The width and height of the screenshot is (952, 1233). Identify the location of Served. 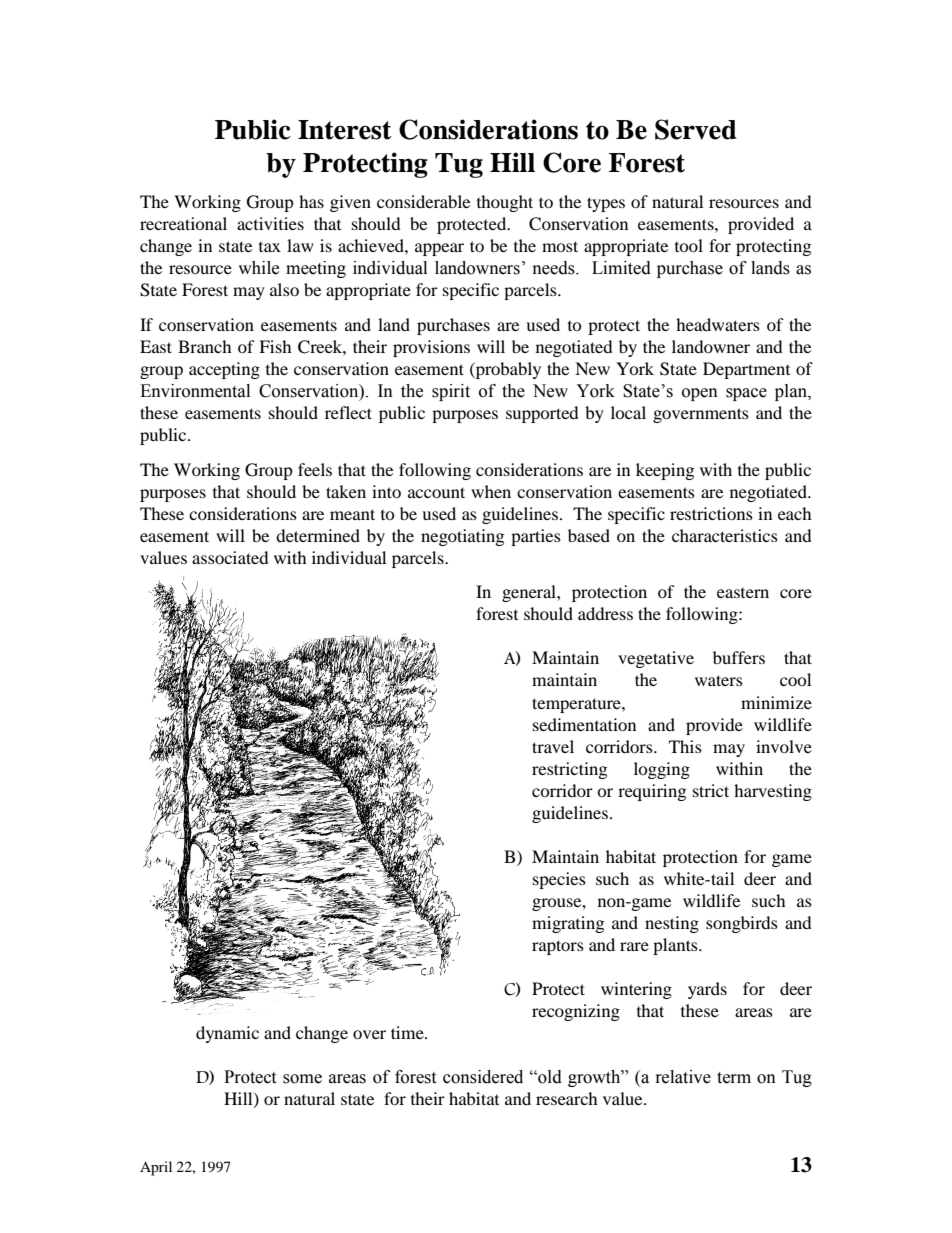
(695, 129).
